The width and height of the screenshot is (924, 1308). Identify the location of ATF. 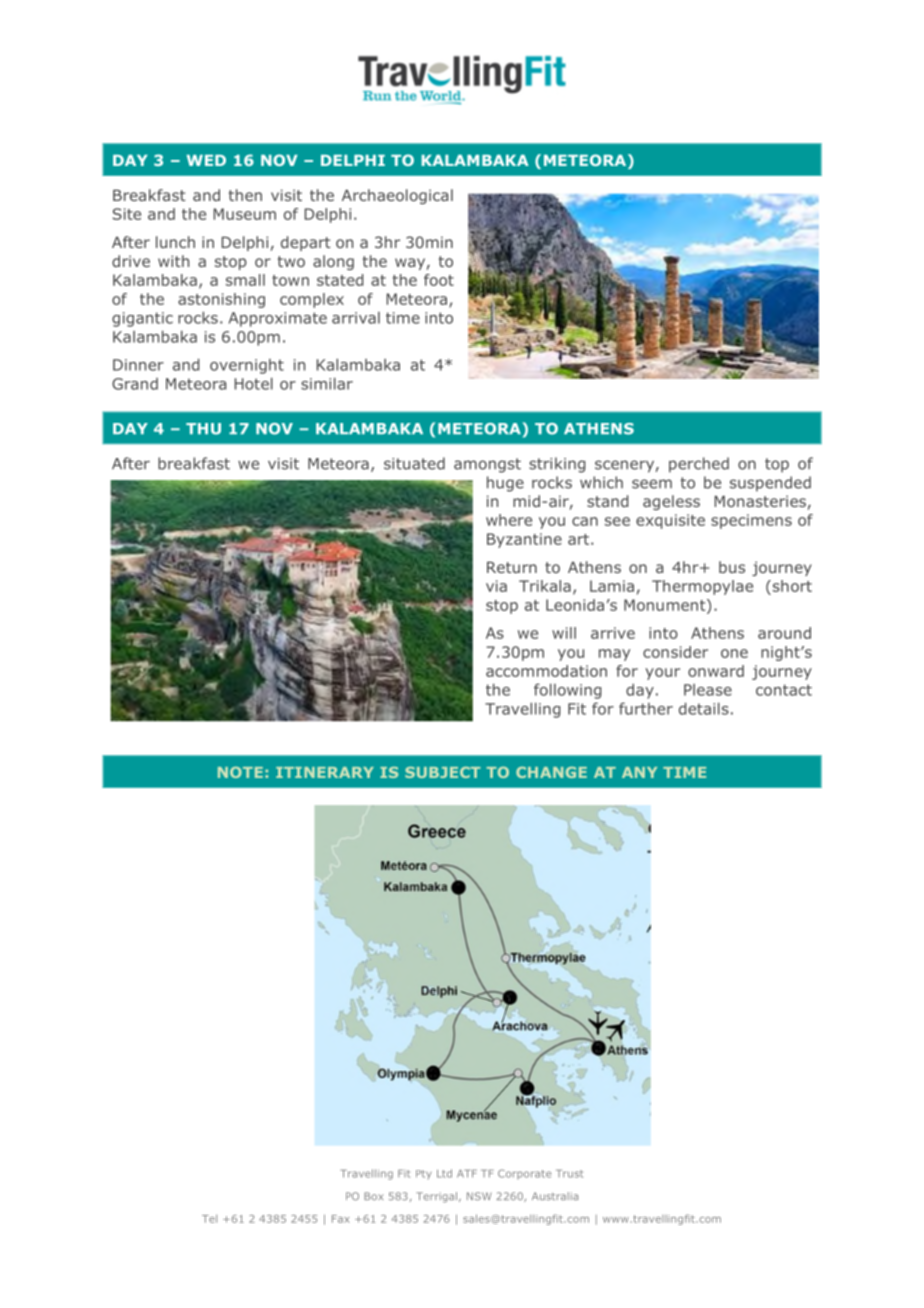
(467, 1174).
